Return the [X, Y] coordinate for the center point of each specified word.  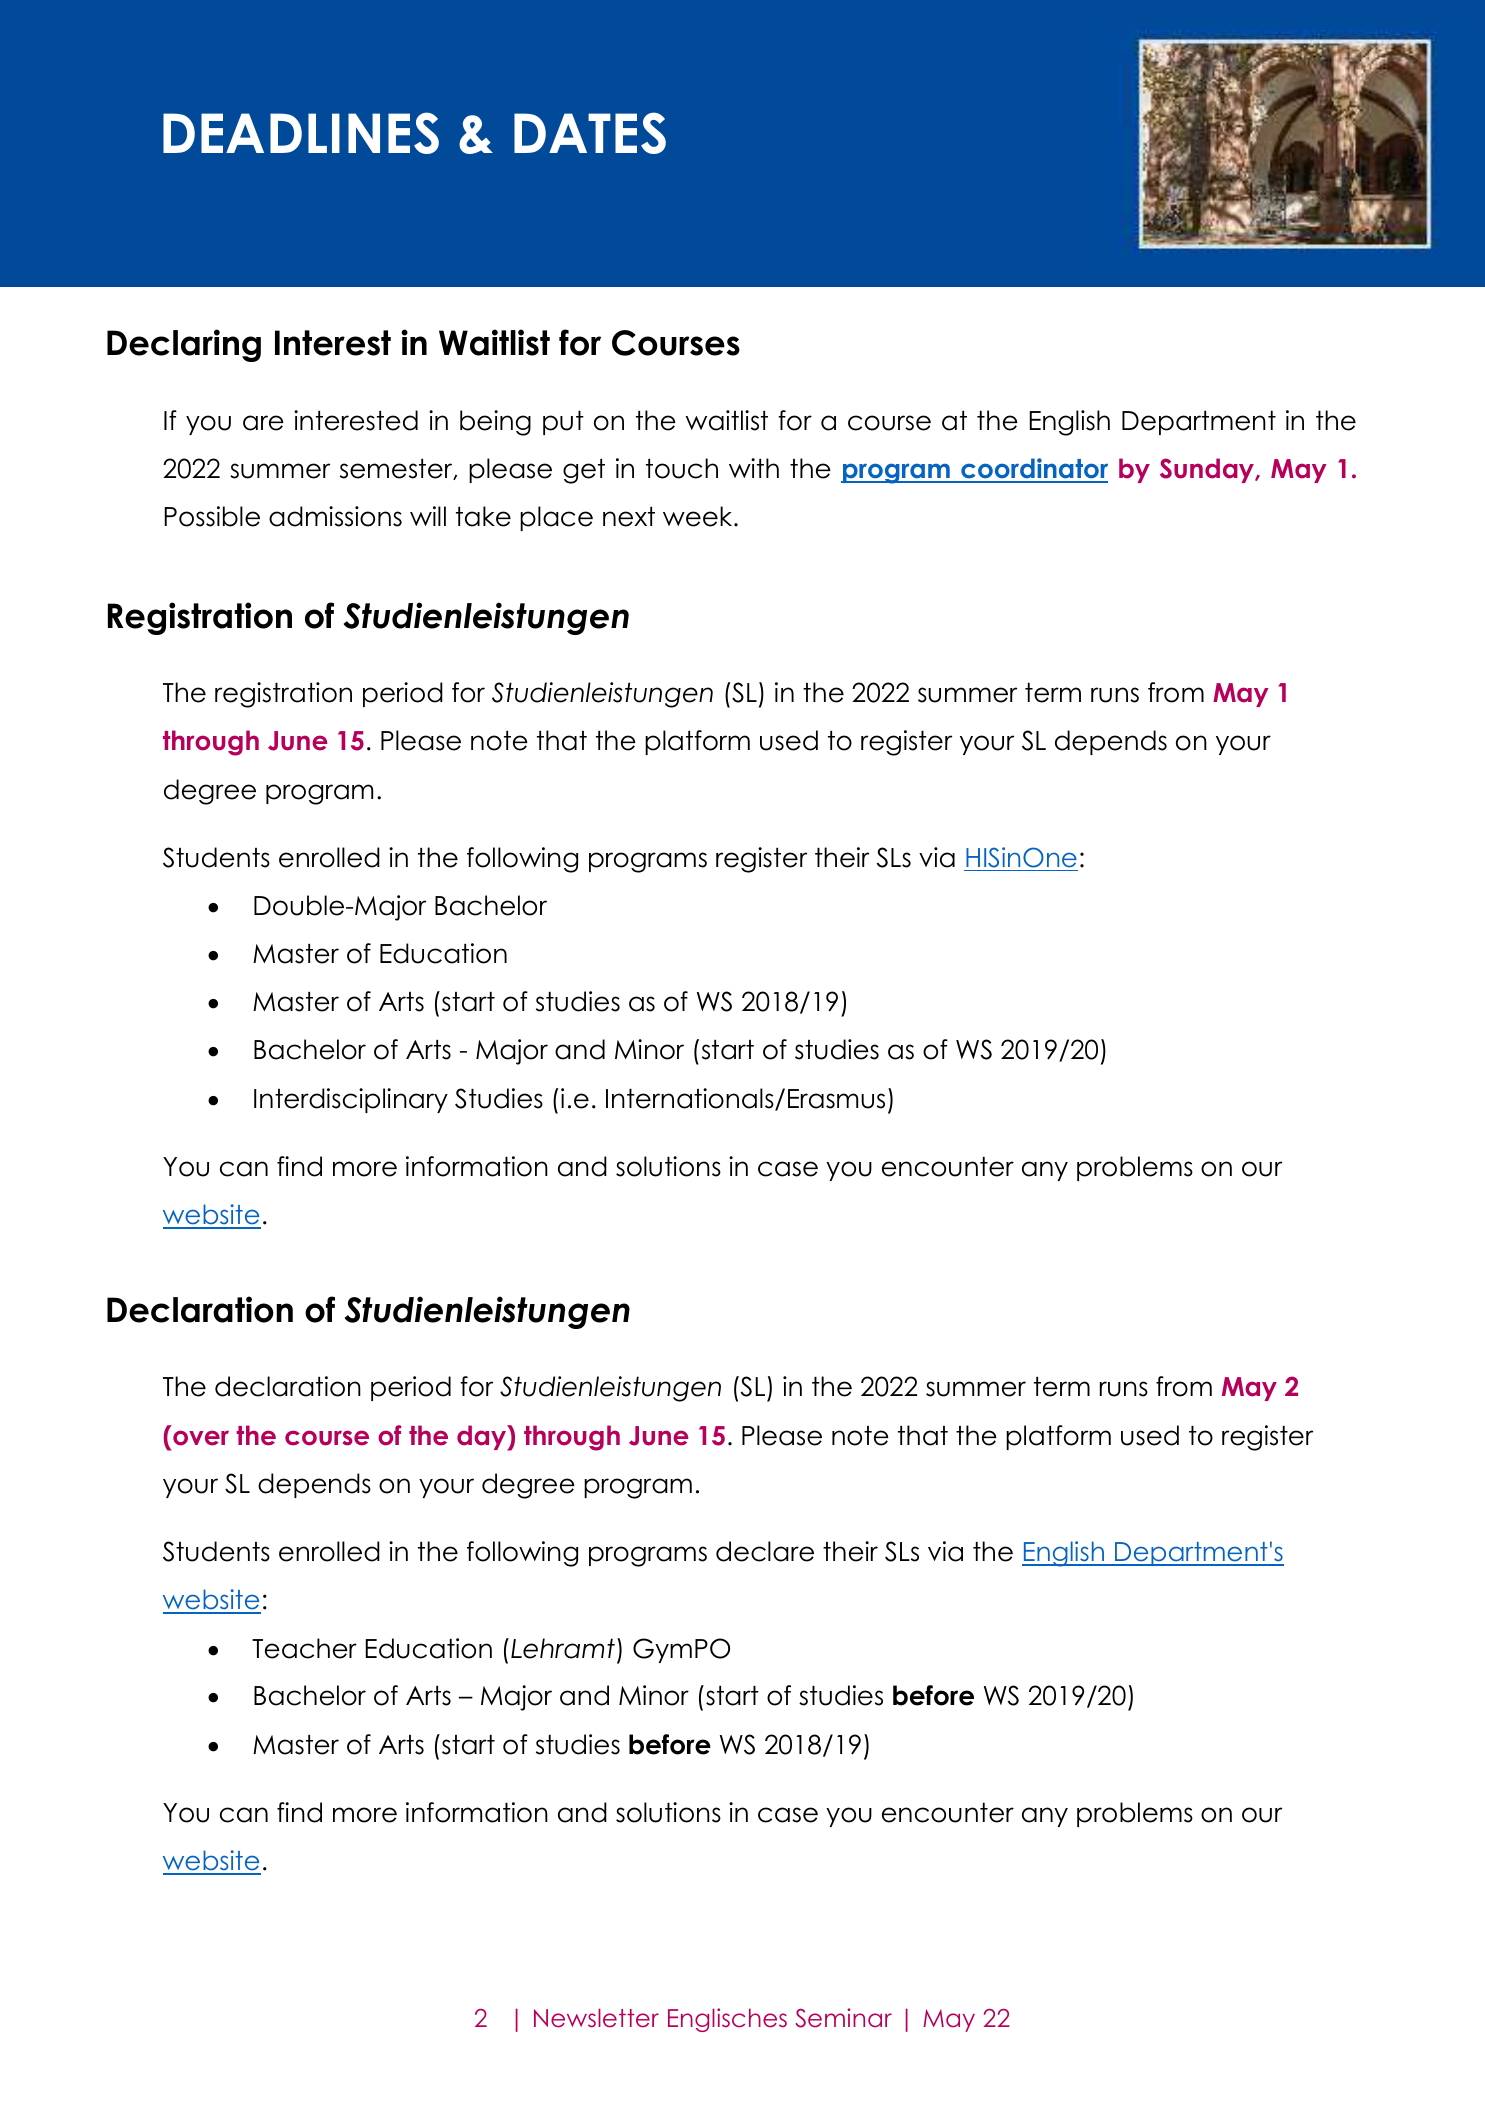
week [699, 516]
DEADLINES [301, 133]
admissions [335, 516]
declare [765, 1551]
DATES [590, 133]
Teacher [304, 1648]
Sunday [1208, 470]
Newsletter [596, 2018]
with [754, 468]
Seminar [843, 2018]
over [201, 1438]
